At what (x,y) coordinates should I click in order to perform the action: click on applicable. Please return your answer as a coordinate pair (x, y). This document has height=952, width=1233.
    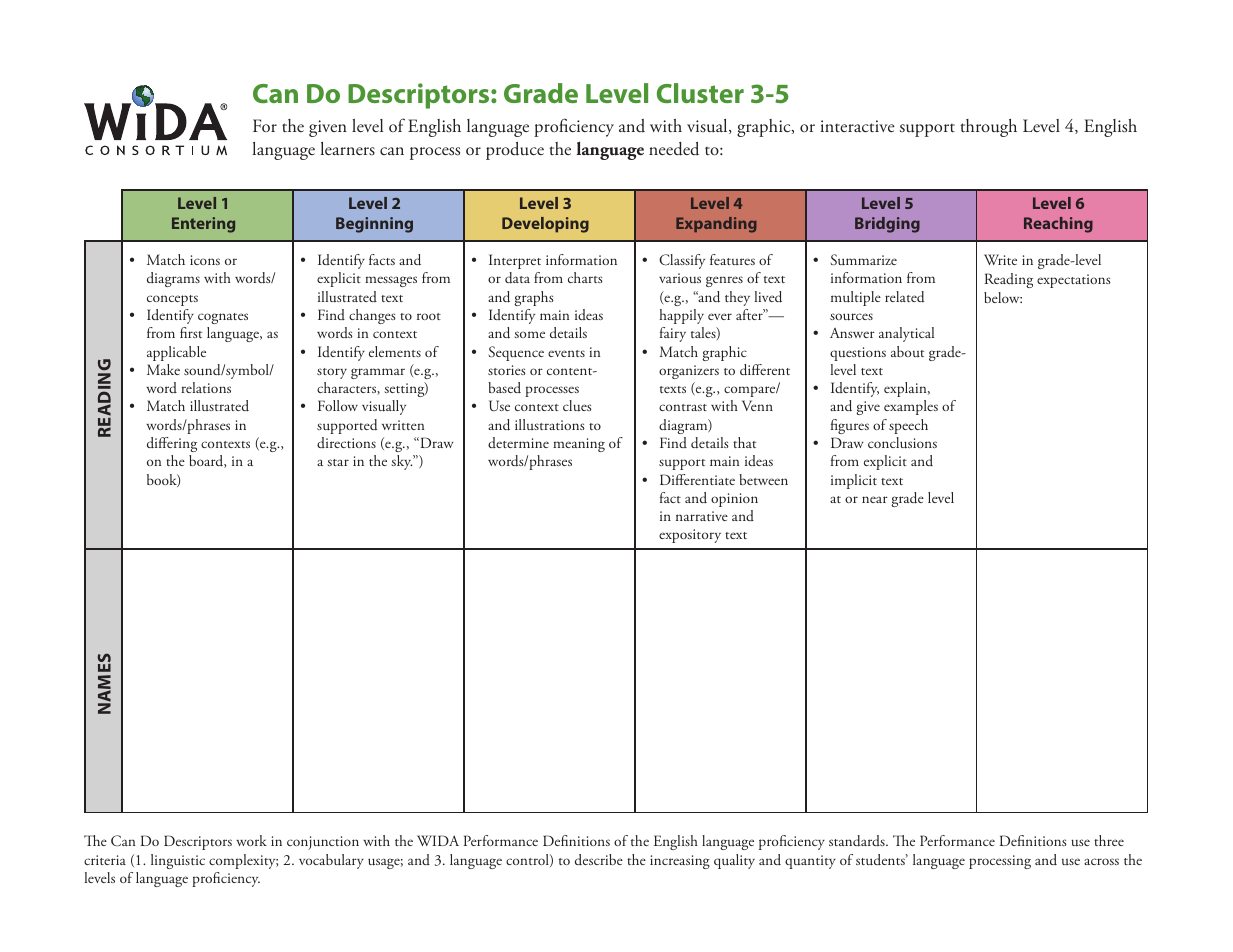
    Looking at the image, I should click on (176, 353).
